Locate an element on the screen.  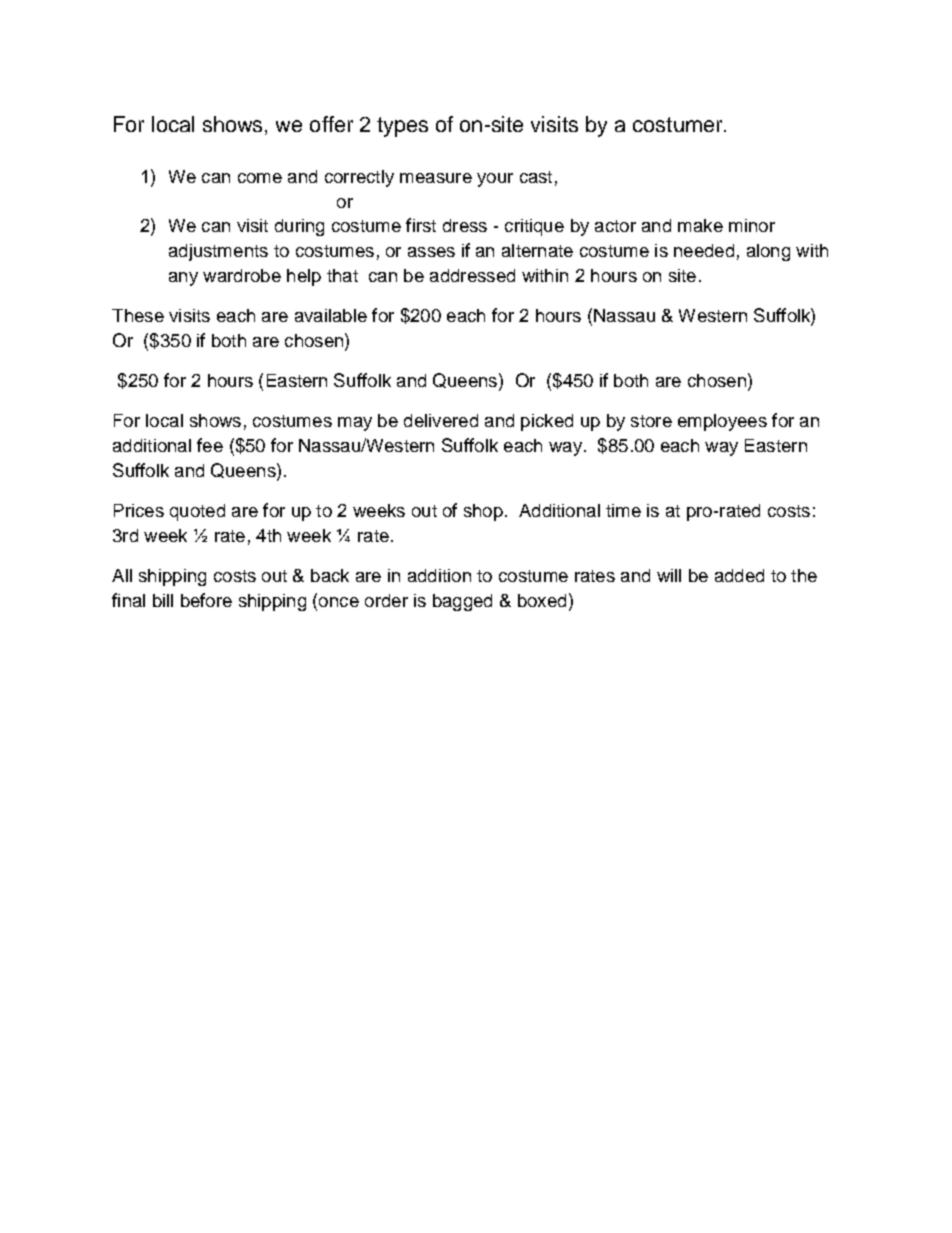
employees is located at coordinates (722, 422).
